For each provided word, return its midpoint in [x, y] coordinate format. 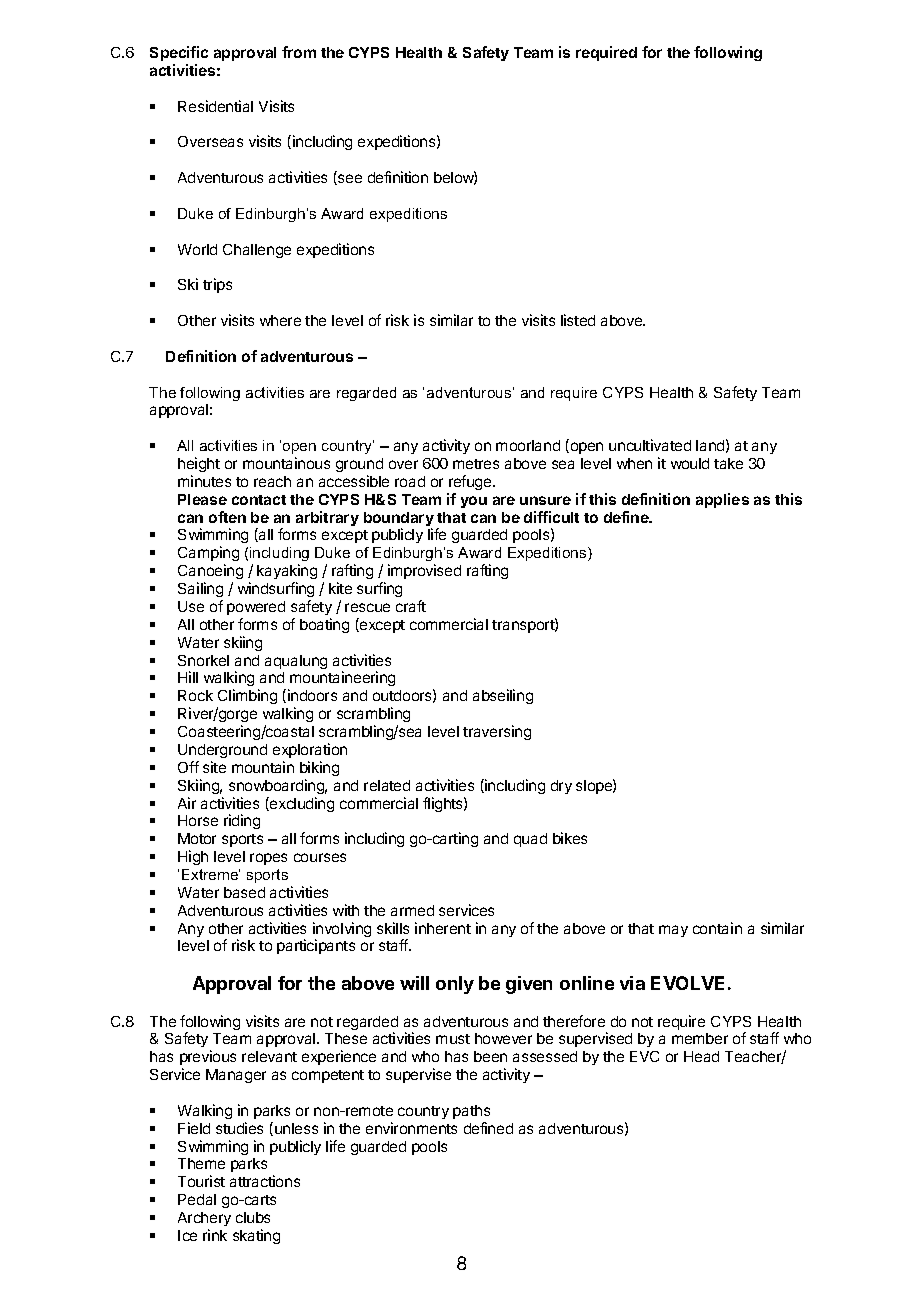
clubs [253, 1217]
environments [411, 1128]
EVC [644, 1056]
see [349, 179]
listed [578, 320]
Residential [215, 106]
